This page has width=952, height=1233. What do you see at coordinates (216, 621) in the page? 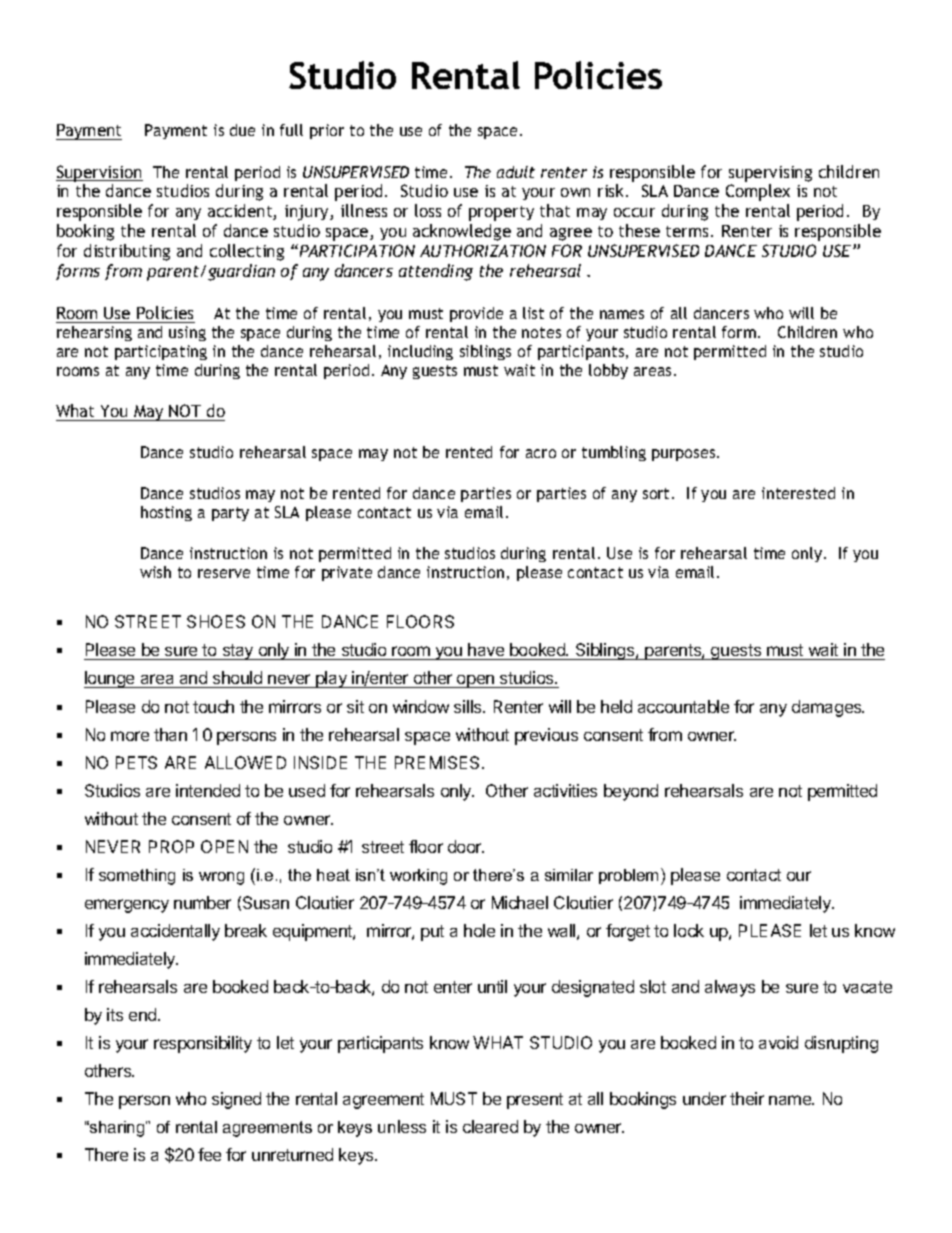
I see `SHOES` at bounding box center [216, 621].
